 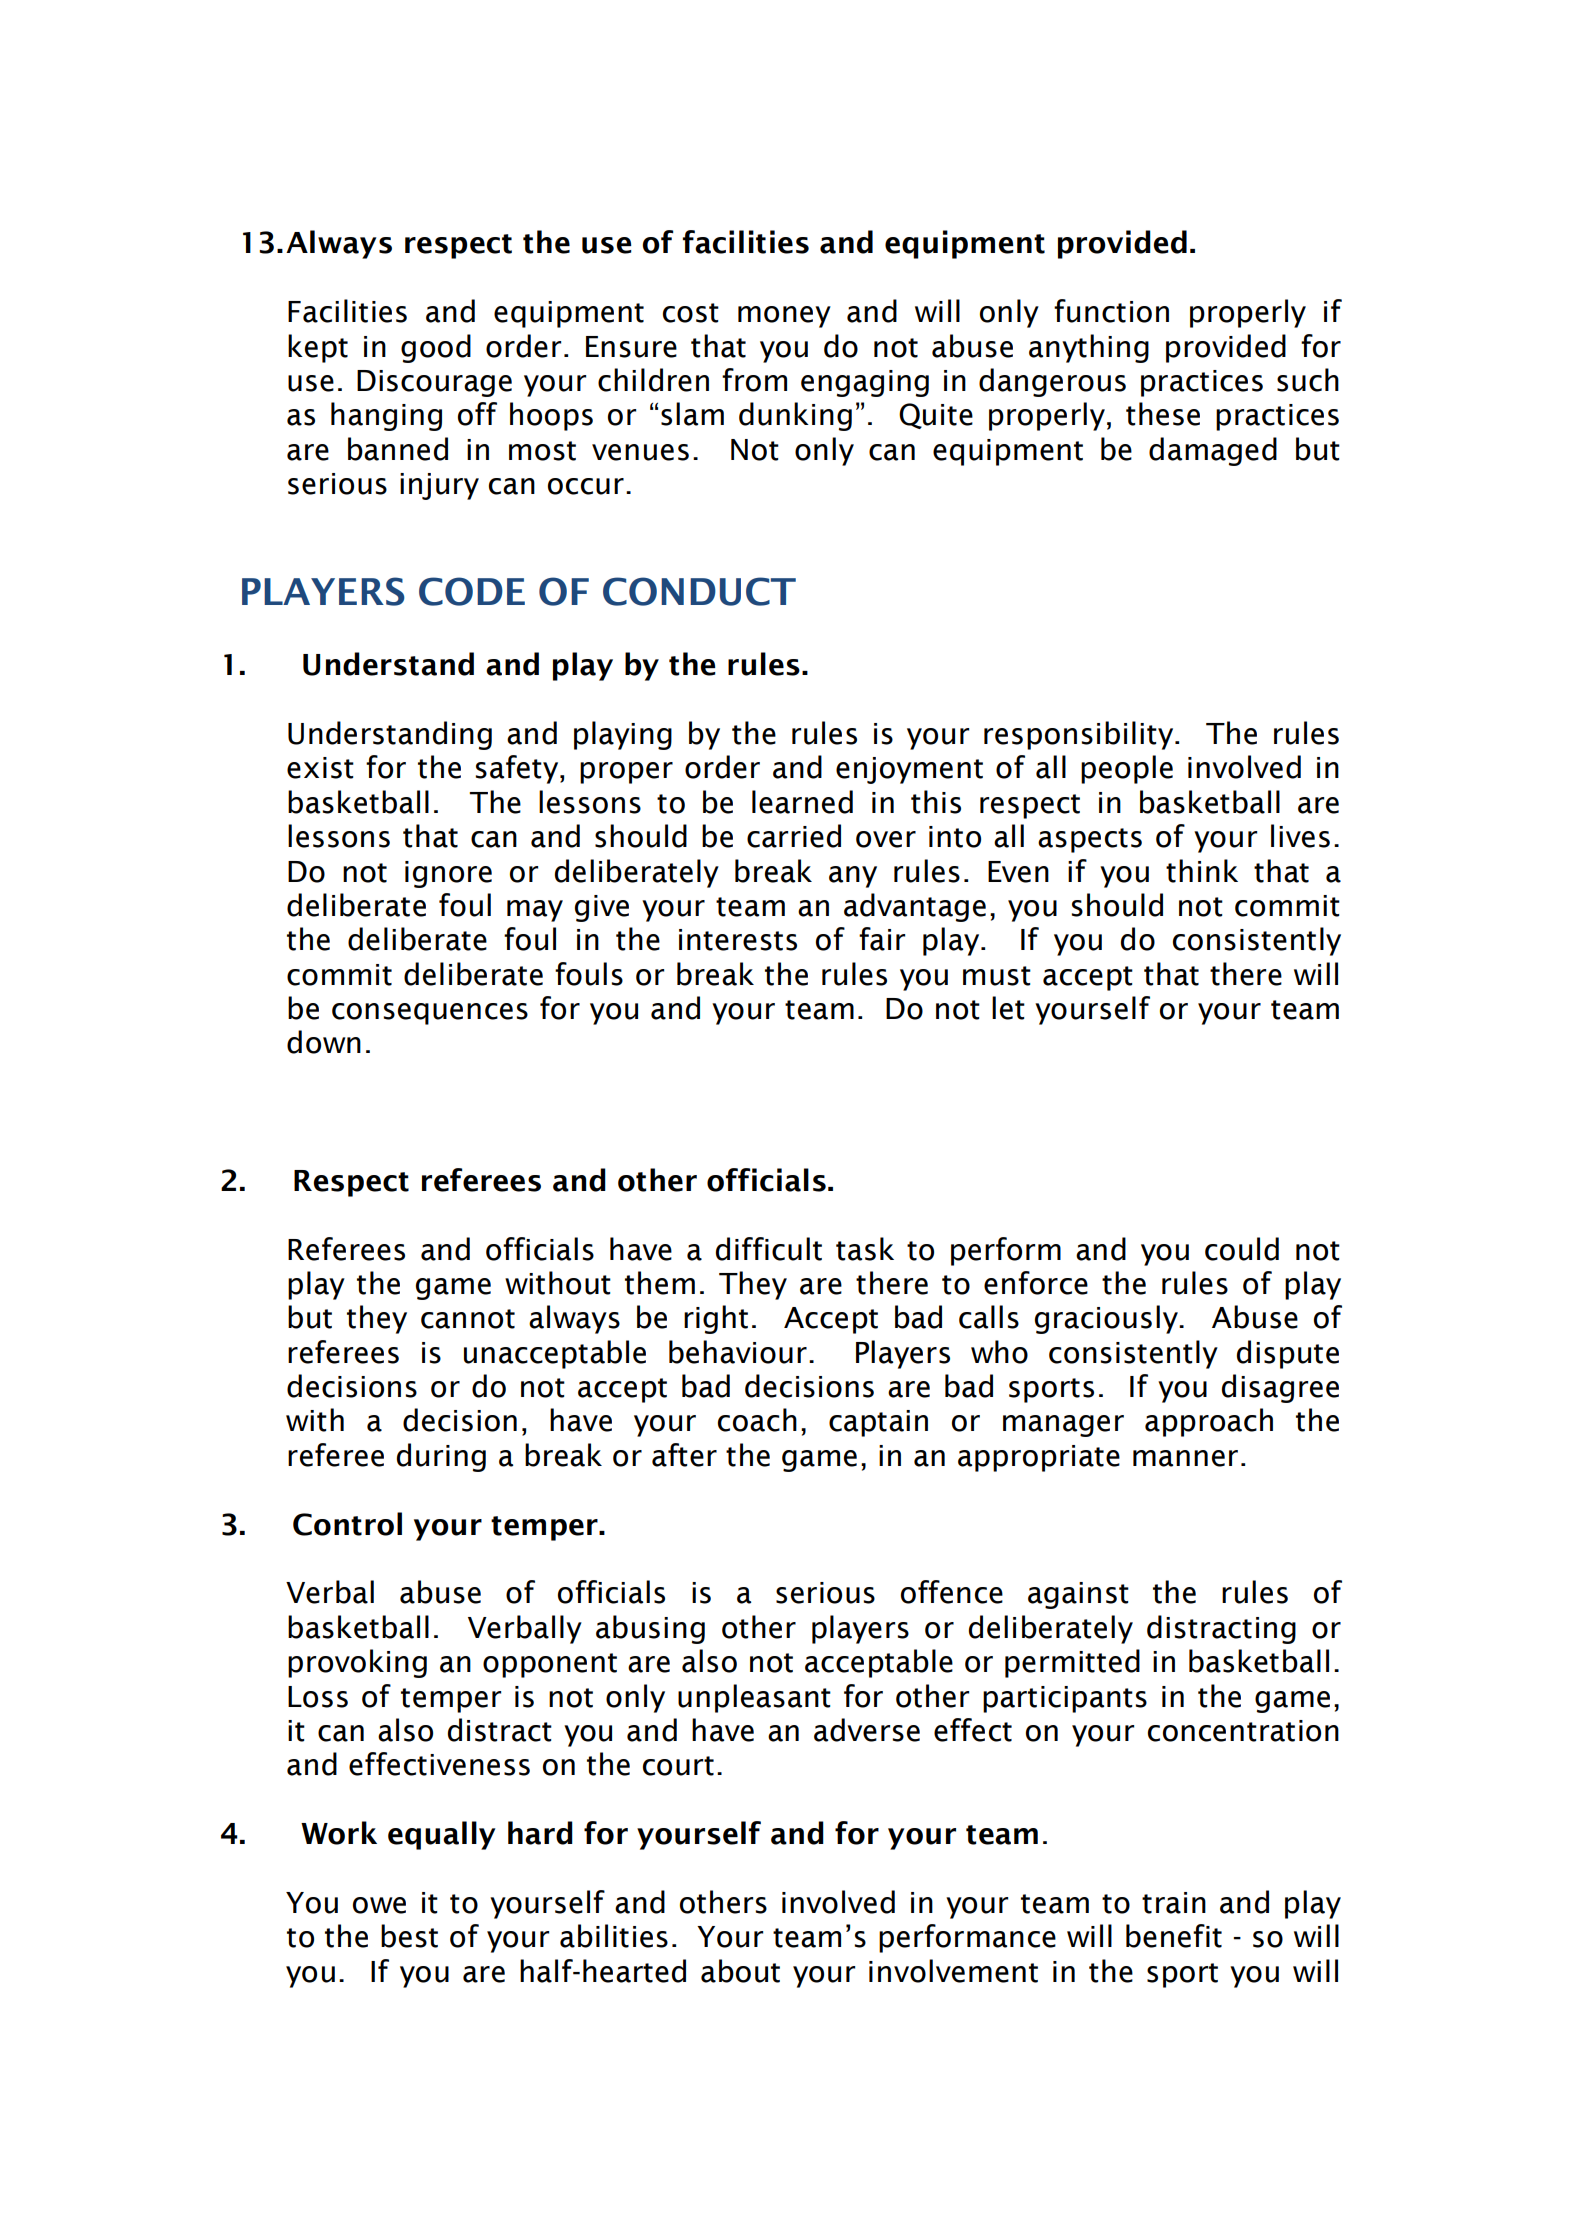 I want to click on carried, so click(x=794, y=836).
